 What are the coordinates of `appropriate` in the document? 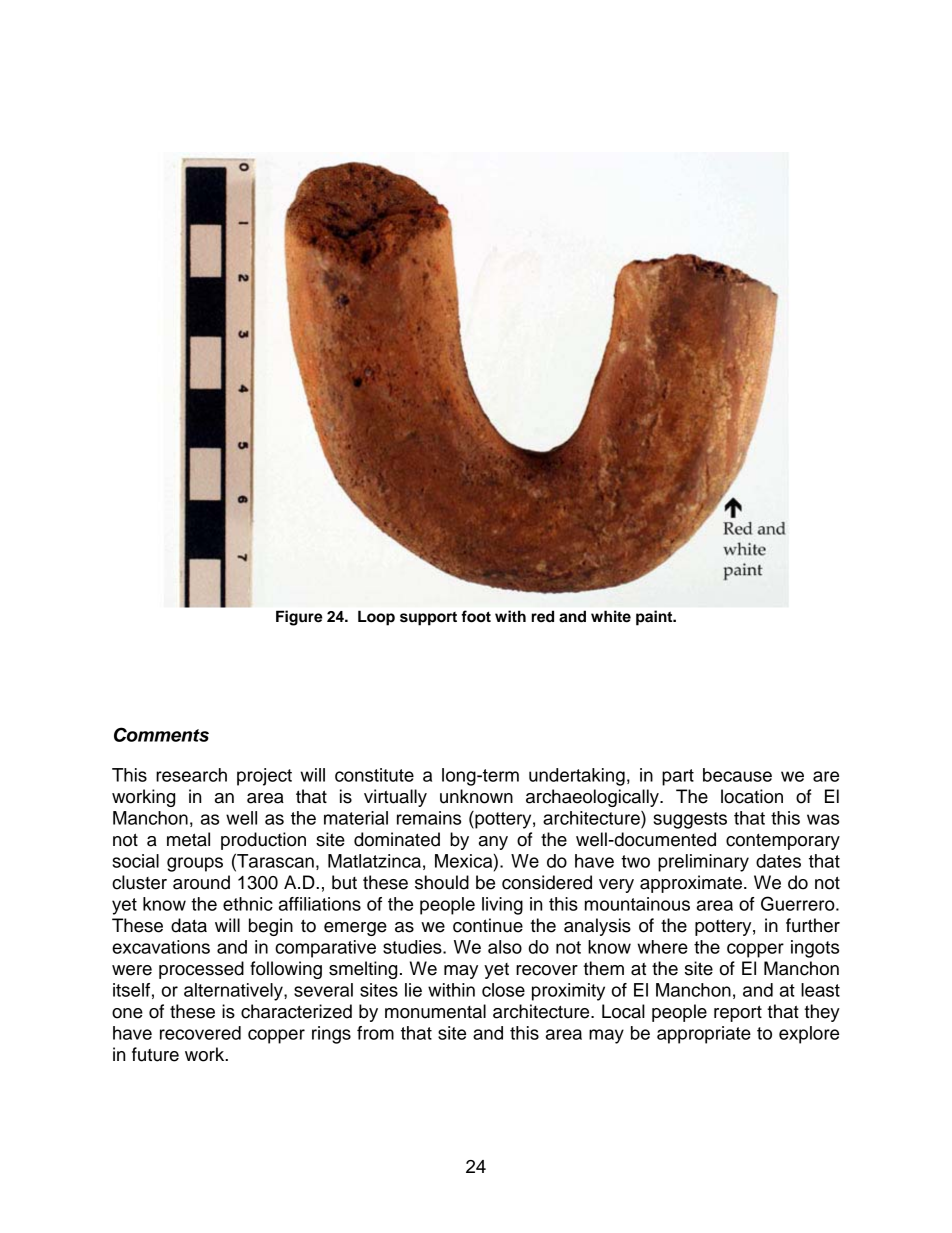 It's located at (704, 1035).
